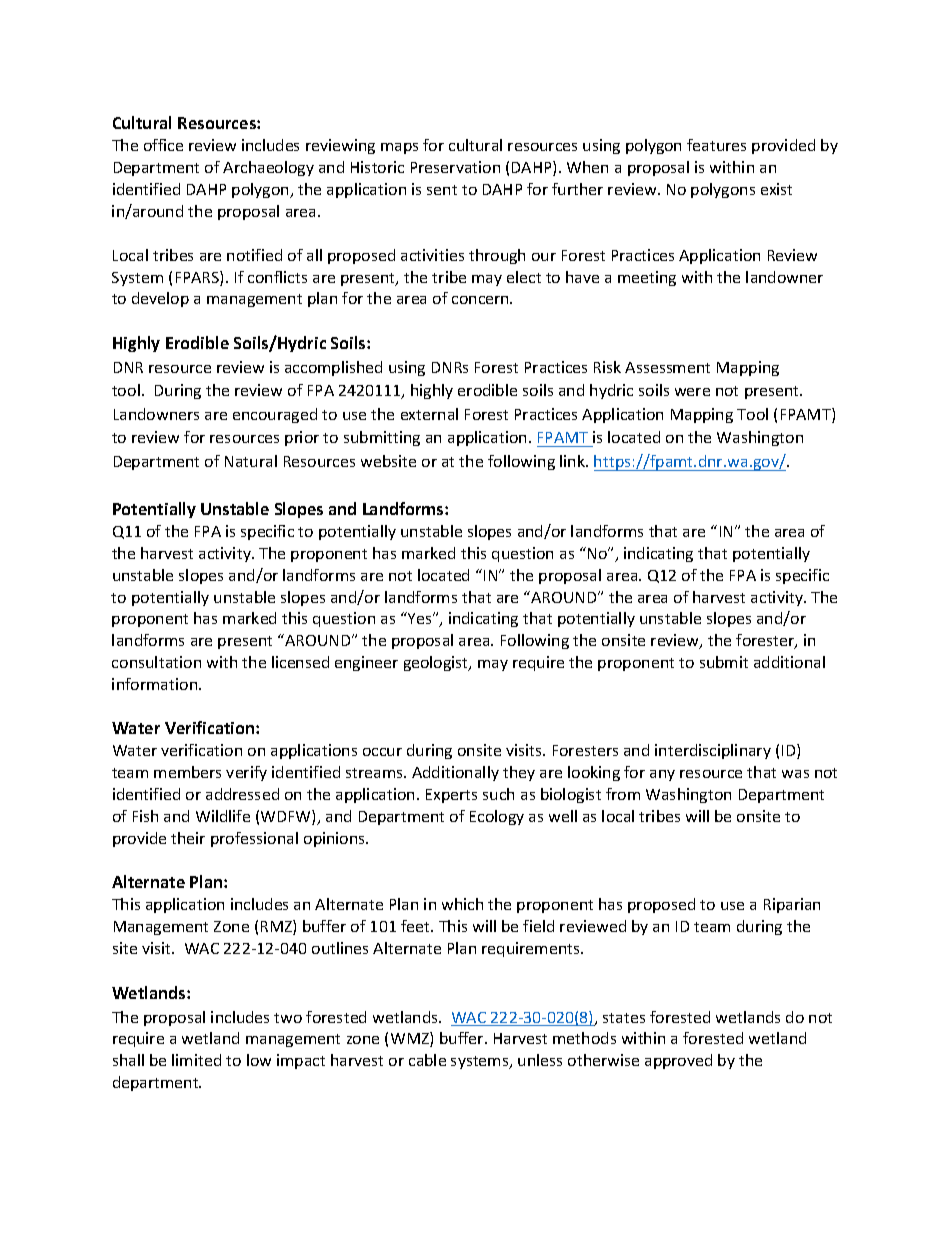 The image size is (952, 1233). I want to click on Preservation, so click(455, 167).
